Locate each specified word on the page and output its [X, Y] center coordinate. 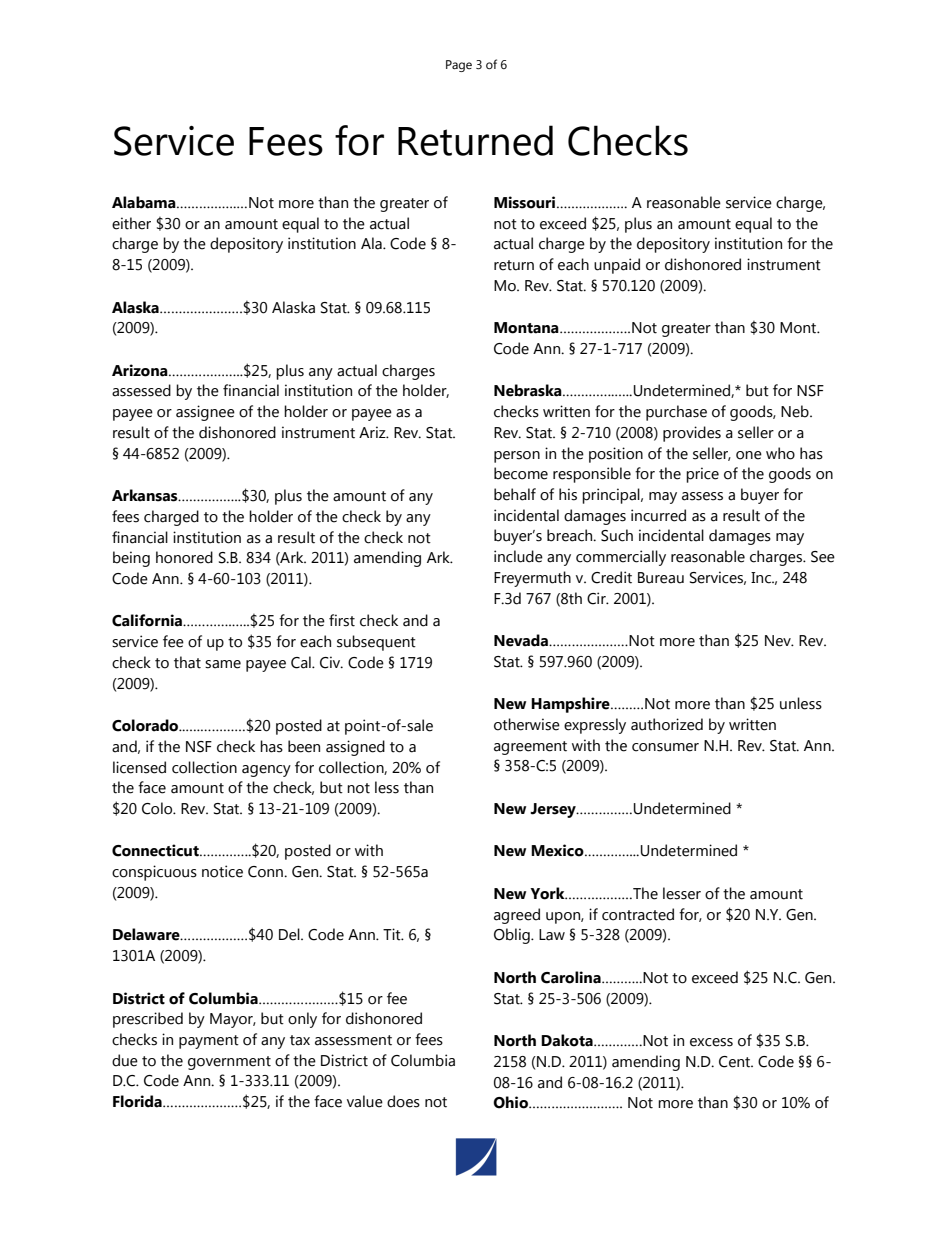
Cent [736, 1062]
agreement [530, 748]
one [749, 455]
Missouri [524, 202]
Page [459, 66]
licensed [139, 767]
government [229, 1063]
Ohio [511, 1102]
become [521, 473]
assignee [205, 413]
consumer [665, 747]
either [131, 223]
